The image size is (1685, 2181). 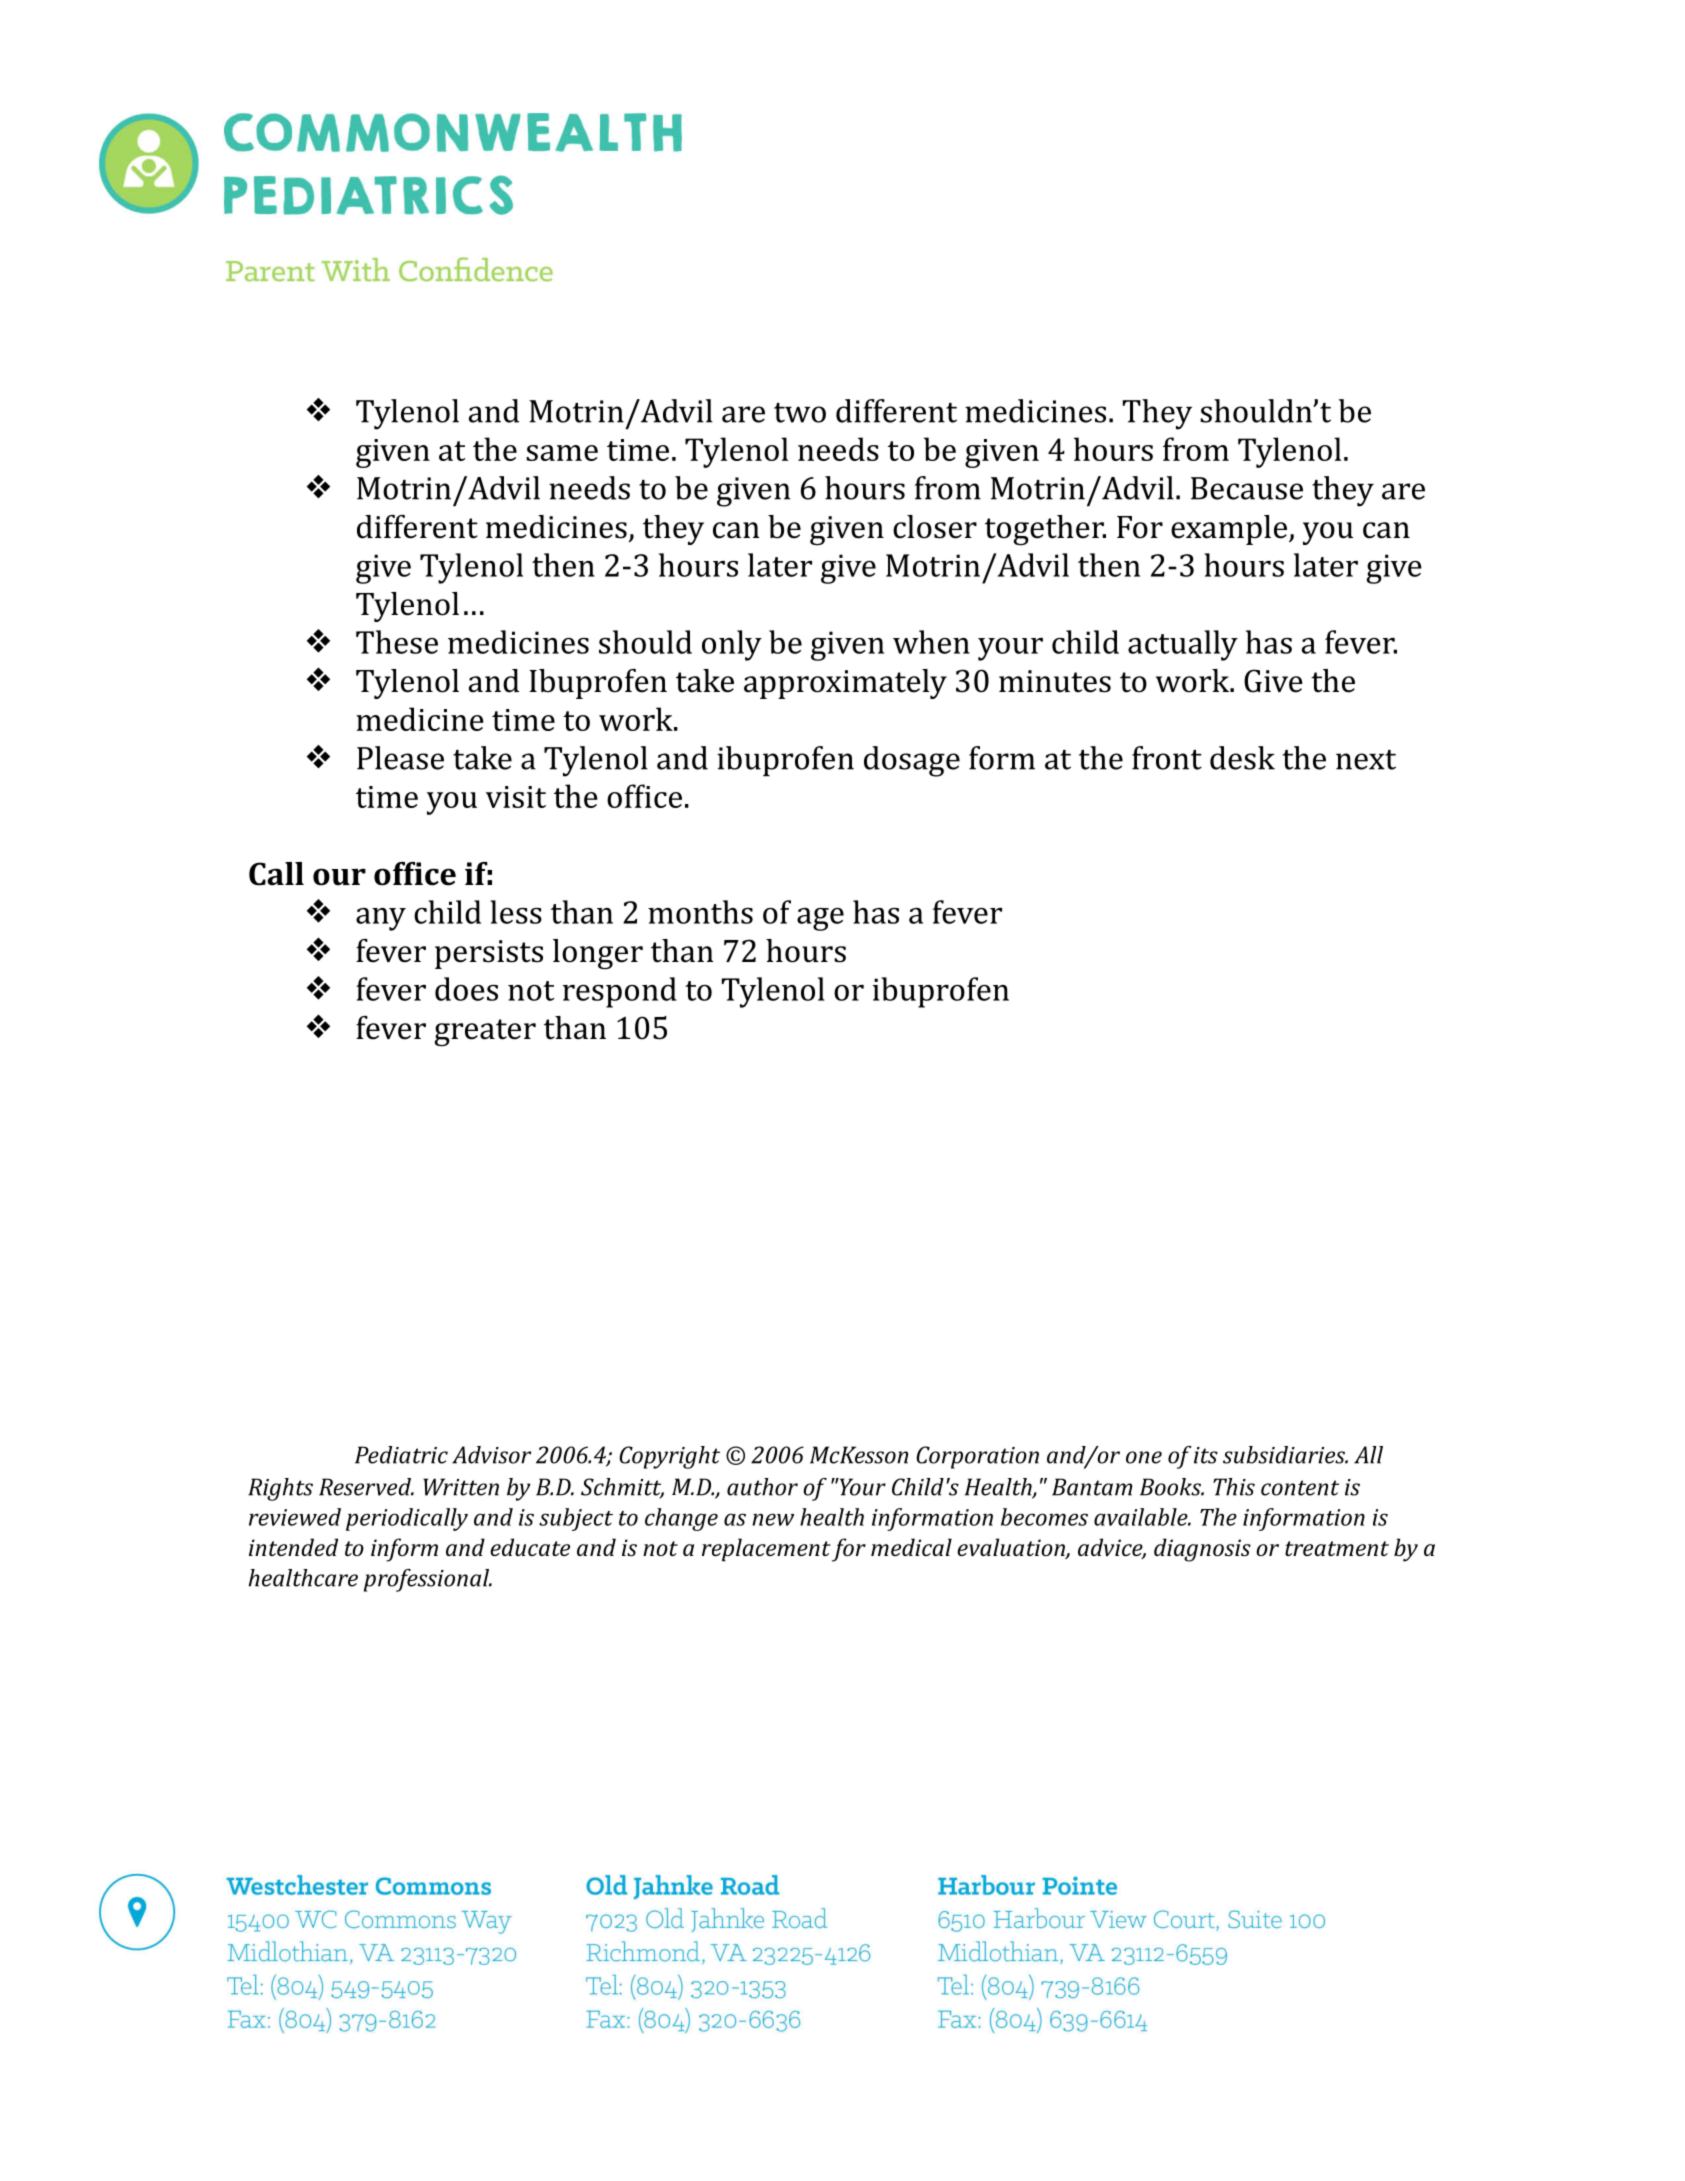 I want to click on professional, so click(x=428, y=1580).
